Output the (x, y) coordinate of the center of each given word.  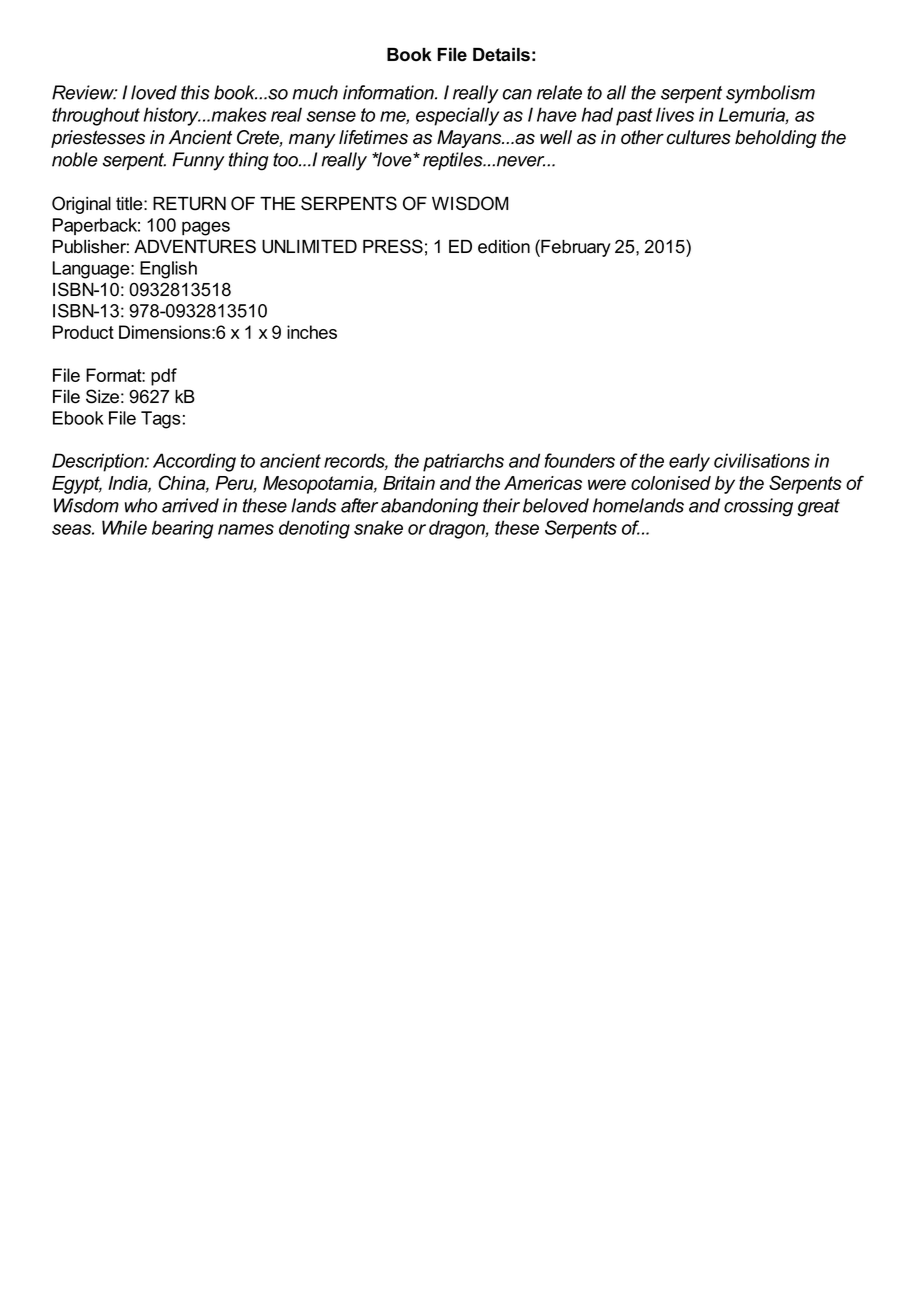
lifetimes (373, 137)
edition (504, 247)
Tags (161, 420)
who (141, 505)
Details (501, 55)
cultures (699, 137)
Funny (198, 161)
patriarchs (463, 462)
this (195, 92)
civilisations (762, 460)
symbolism (770, 94)
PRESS (393, 246)
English (168, 270)
